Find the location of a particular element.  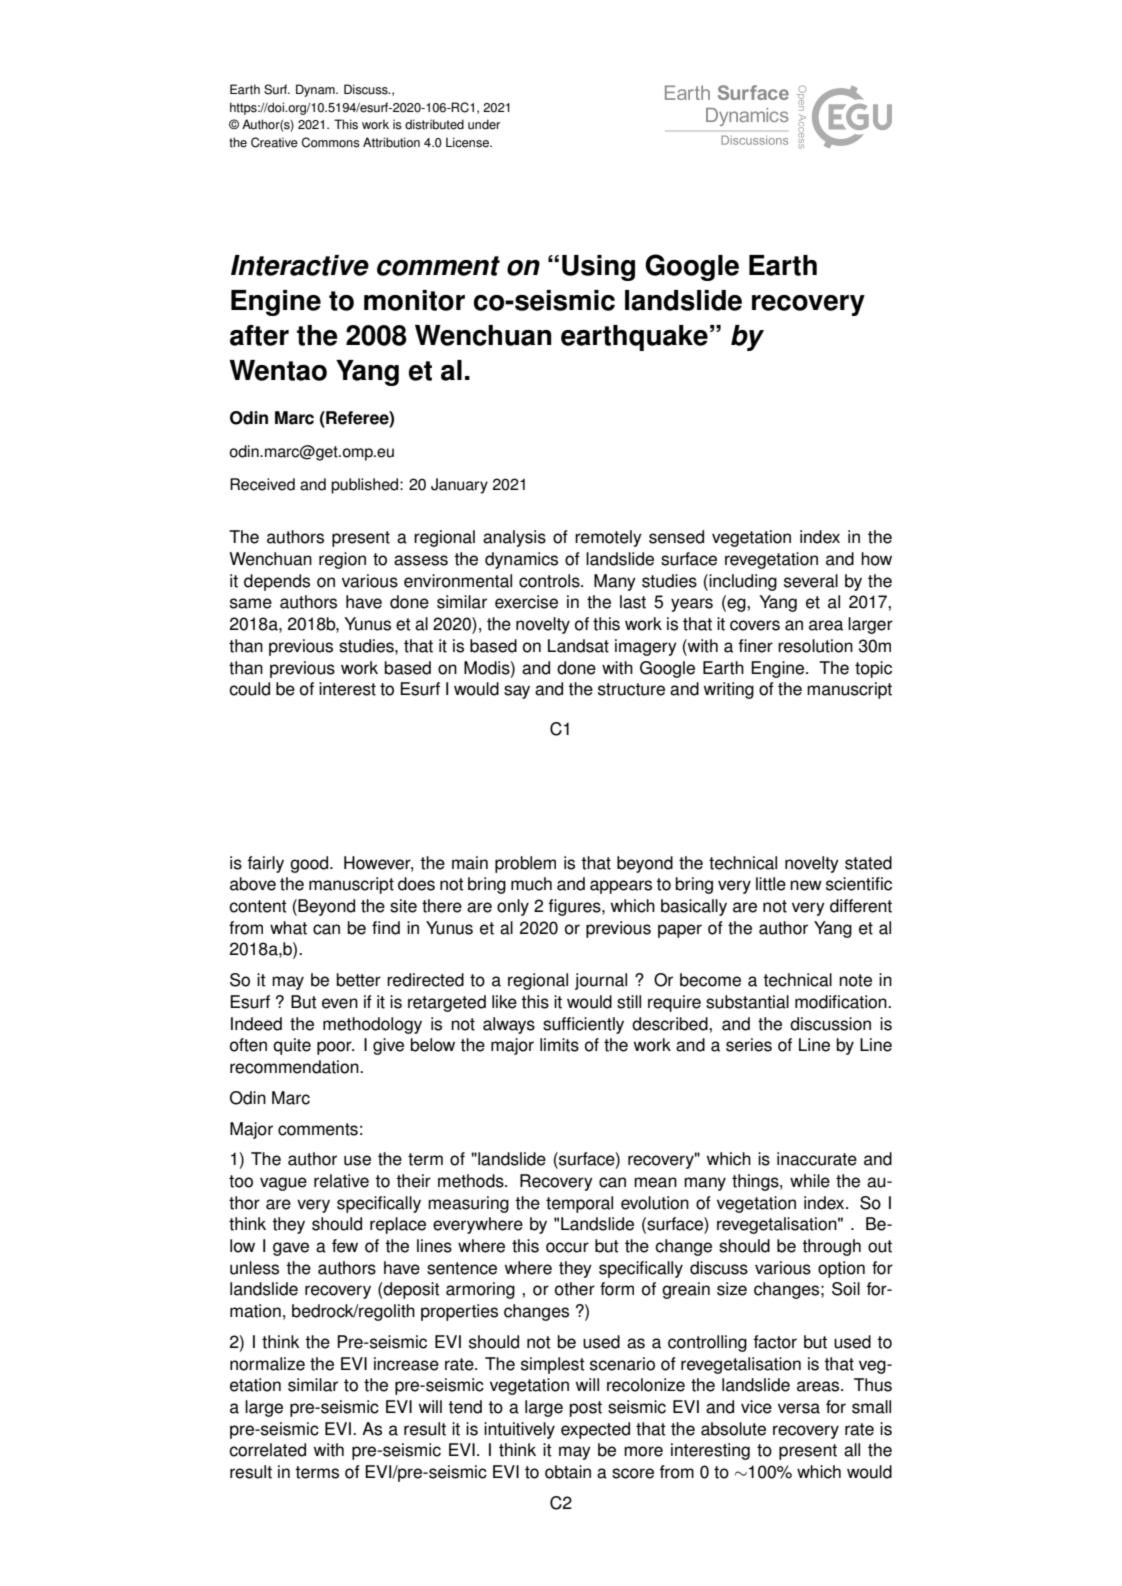

while is located at coordinates (810, 1181).
